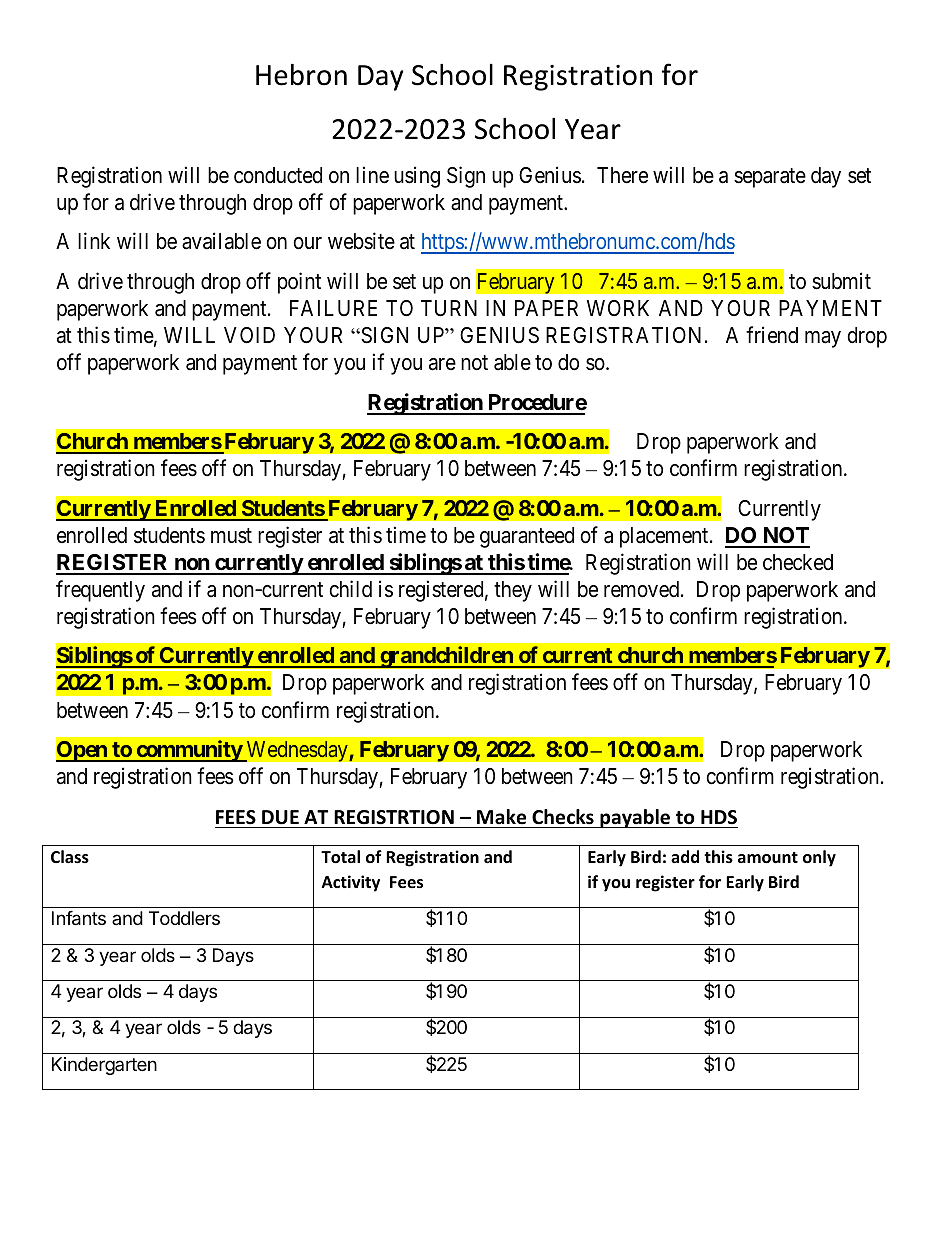  What do you see at coordinates (513, 591) in the screenshot?
I see `they` at bounding box center [513, 591].
